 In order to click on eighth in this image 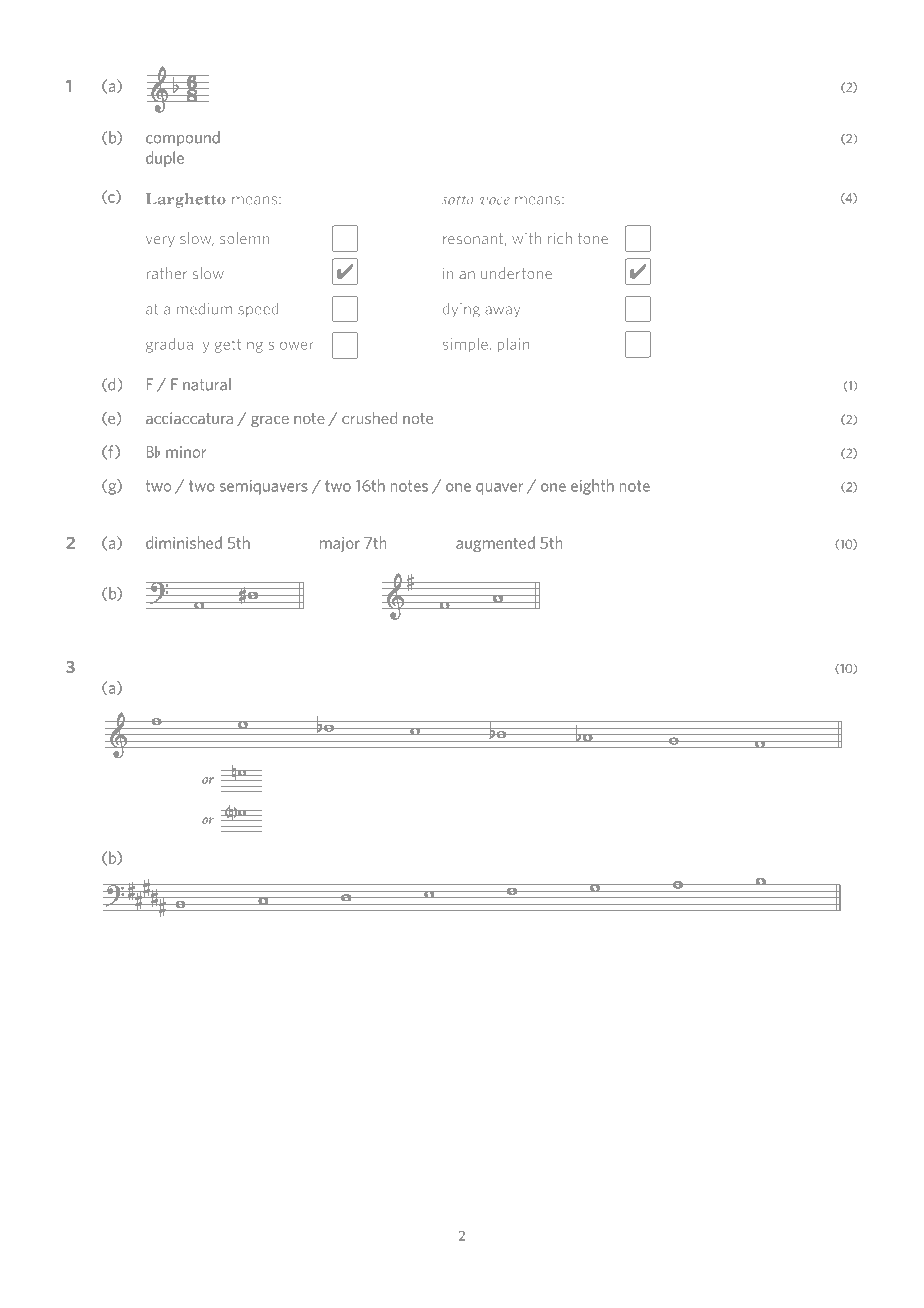, I will do `click(592, 487)`.
